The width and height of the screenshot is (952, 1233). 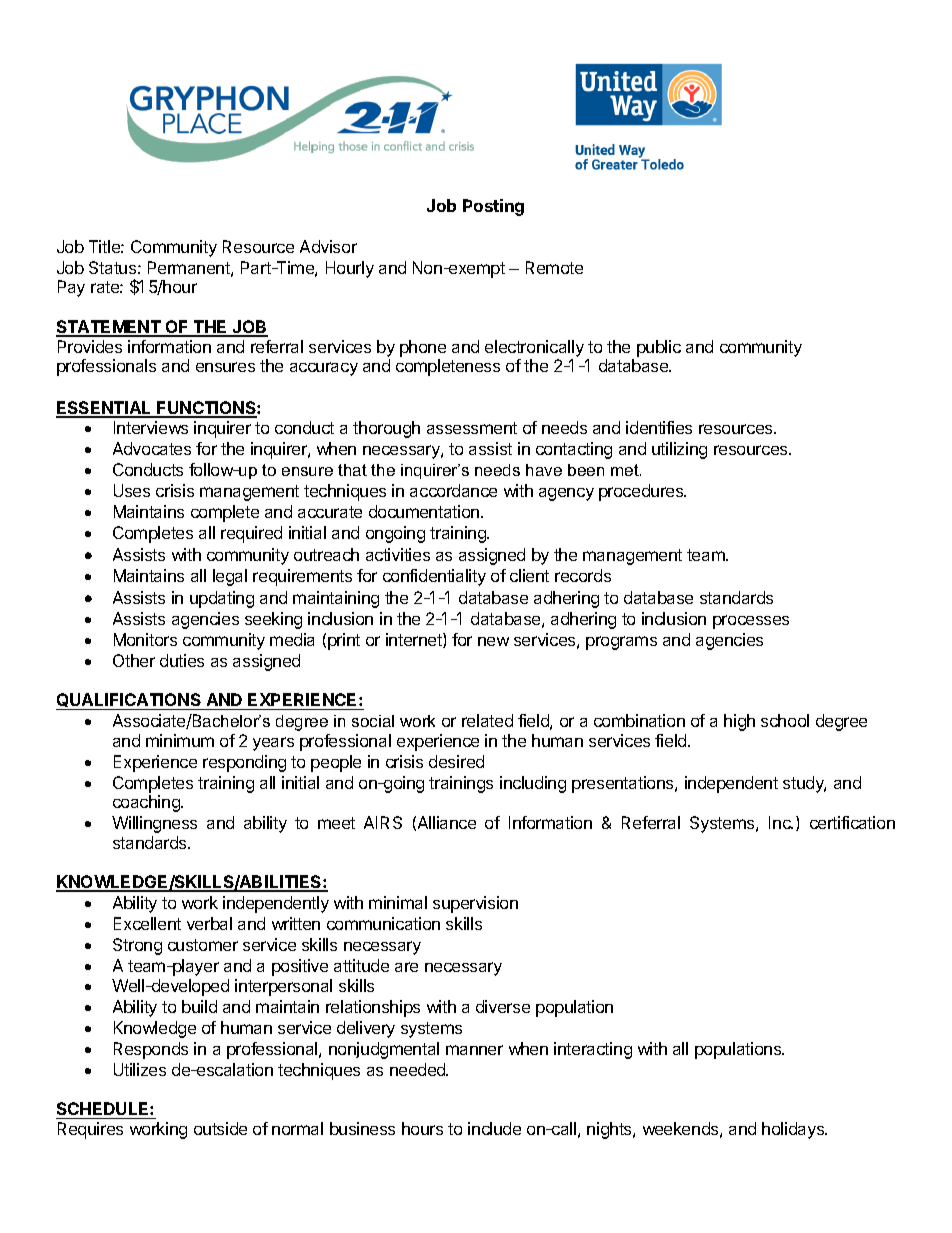 I want to click on assessment, so click(x=472, y=428).
